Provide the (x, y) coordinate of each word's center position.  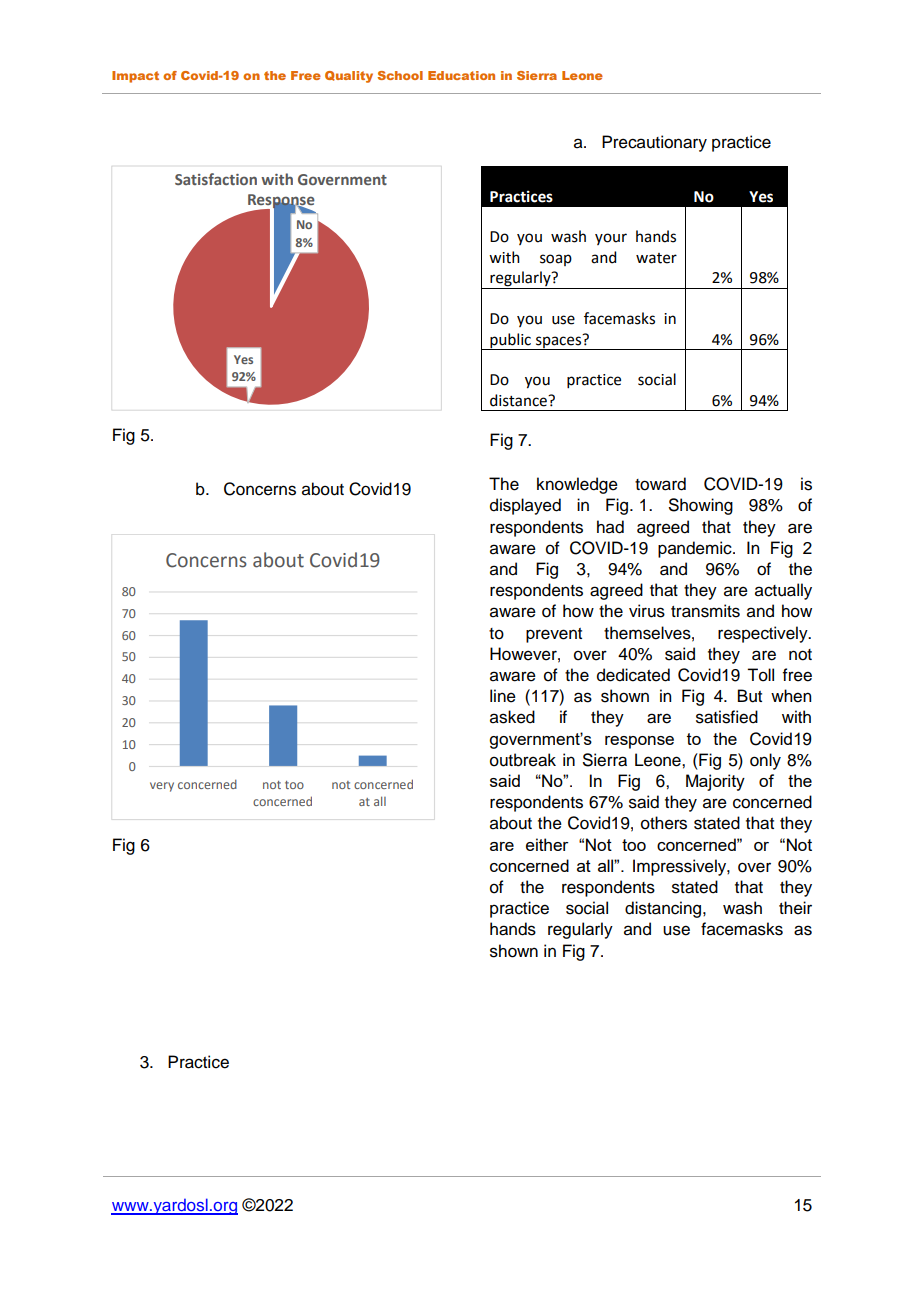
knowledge (577, 485)
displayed (525, 506)
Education (461, 75)
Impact (135, 77)
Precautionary (654, 143)
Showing (701, 506)
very (162, 787)
